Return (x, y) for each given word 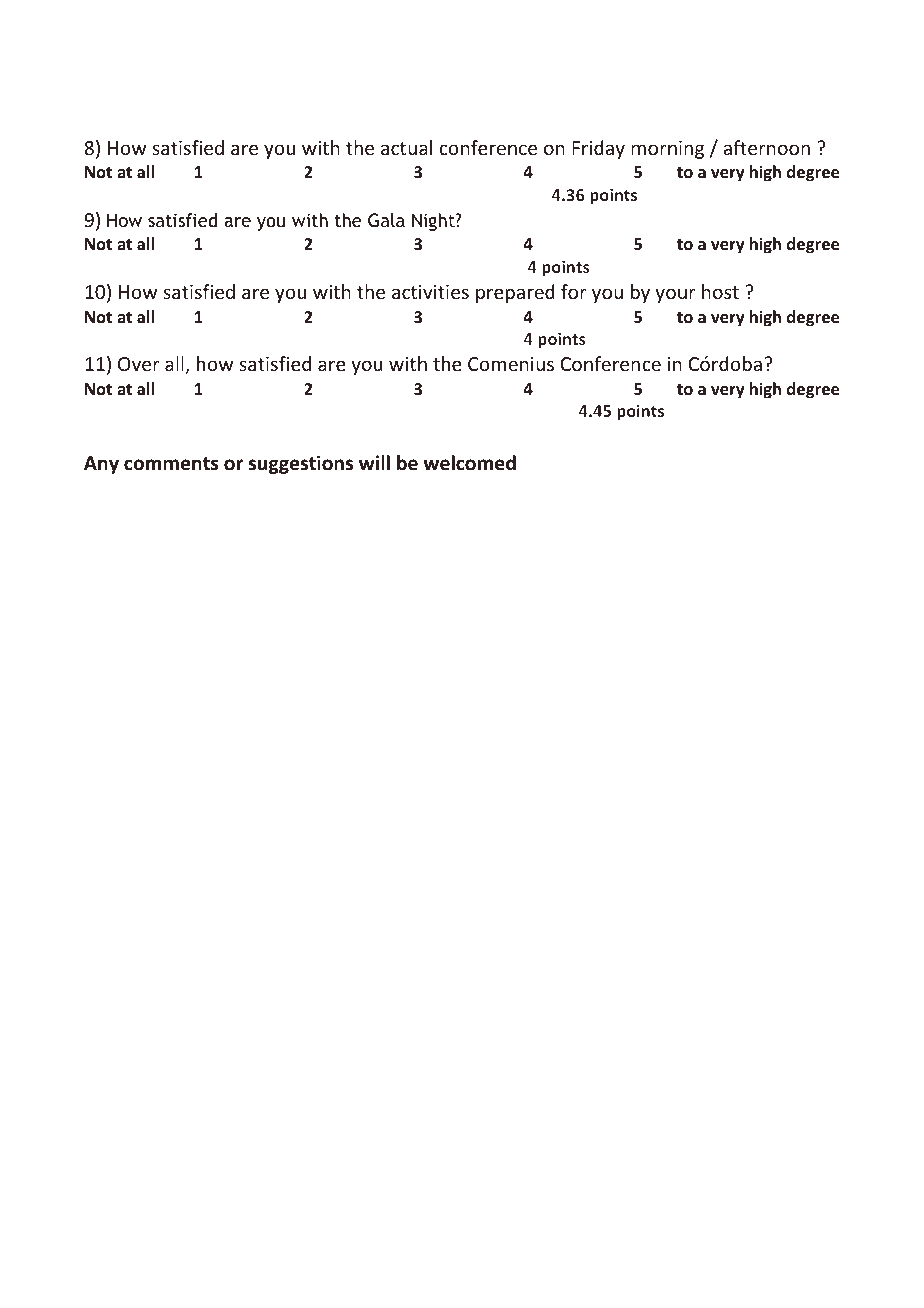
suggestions (300, 464)
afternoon (766, 147)
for (574, 291)
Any (101, 465)
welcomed (469, 463)
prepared (515, 293)
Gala (386, 220)
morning (667, 150)
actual (406, 147)
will (374, 462)
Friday (598, 149)
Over (139, 364)
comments (171, 464)
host (720, 291)
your (675, 295)
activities (430, 292)
